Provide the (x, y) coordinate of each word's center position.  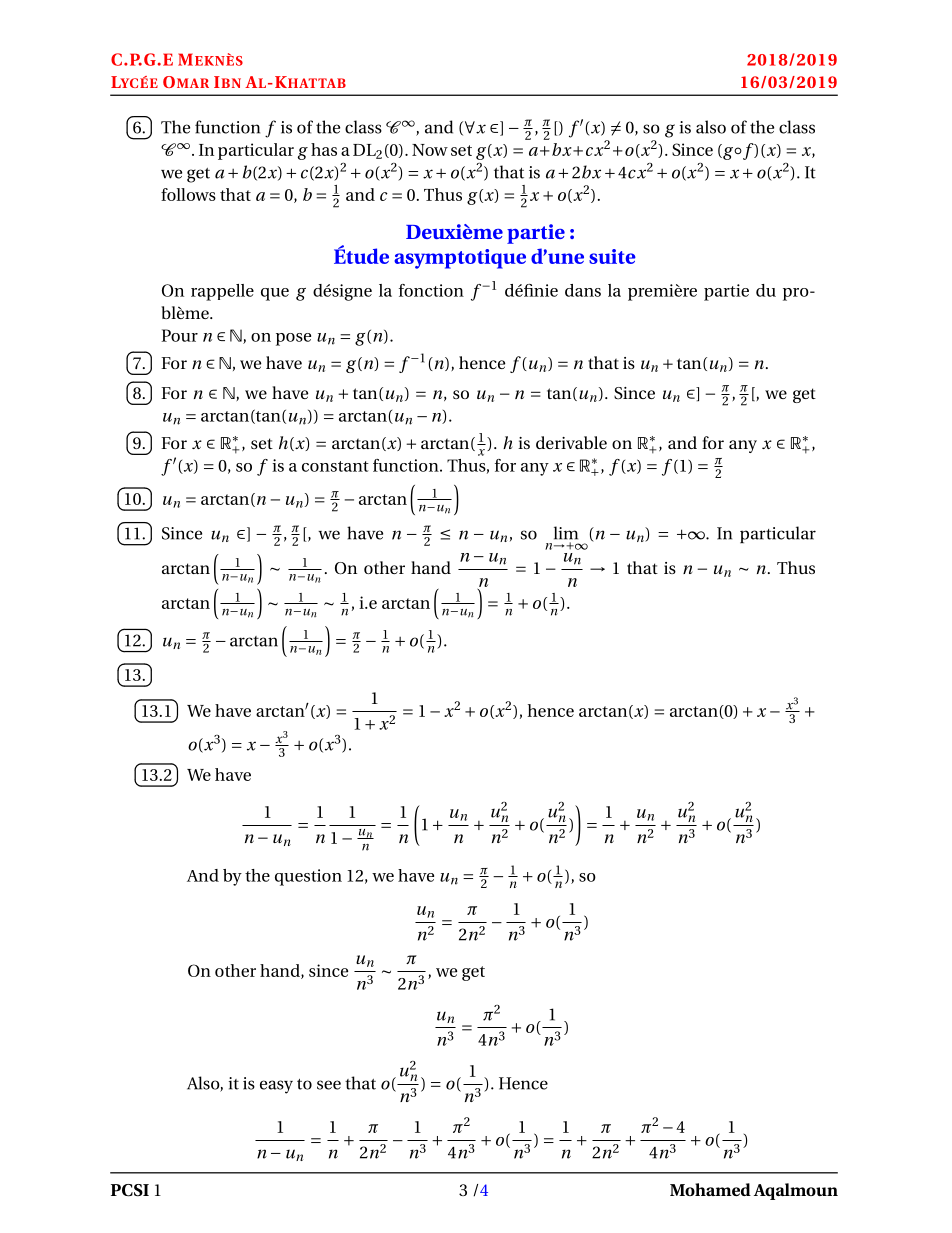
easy (276, 1087)
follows (188, 194)
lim (566, 533)
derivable (571, 442)
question (308, 877)
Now (430, 150)
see (329, 1085)
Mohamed (710, 1189)
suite (612, 256)
